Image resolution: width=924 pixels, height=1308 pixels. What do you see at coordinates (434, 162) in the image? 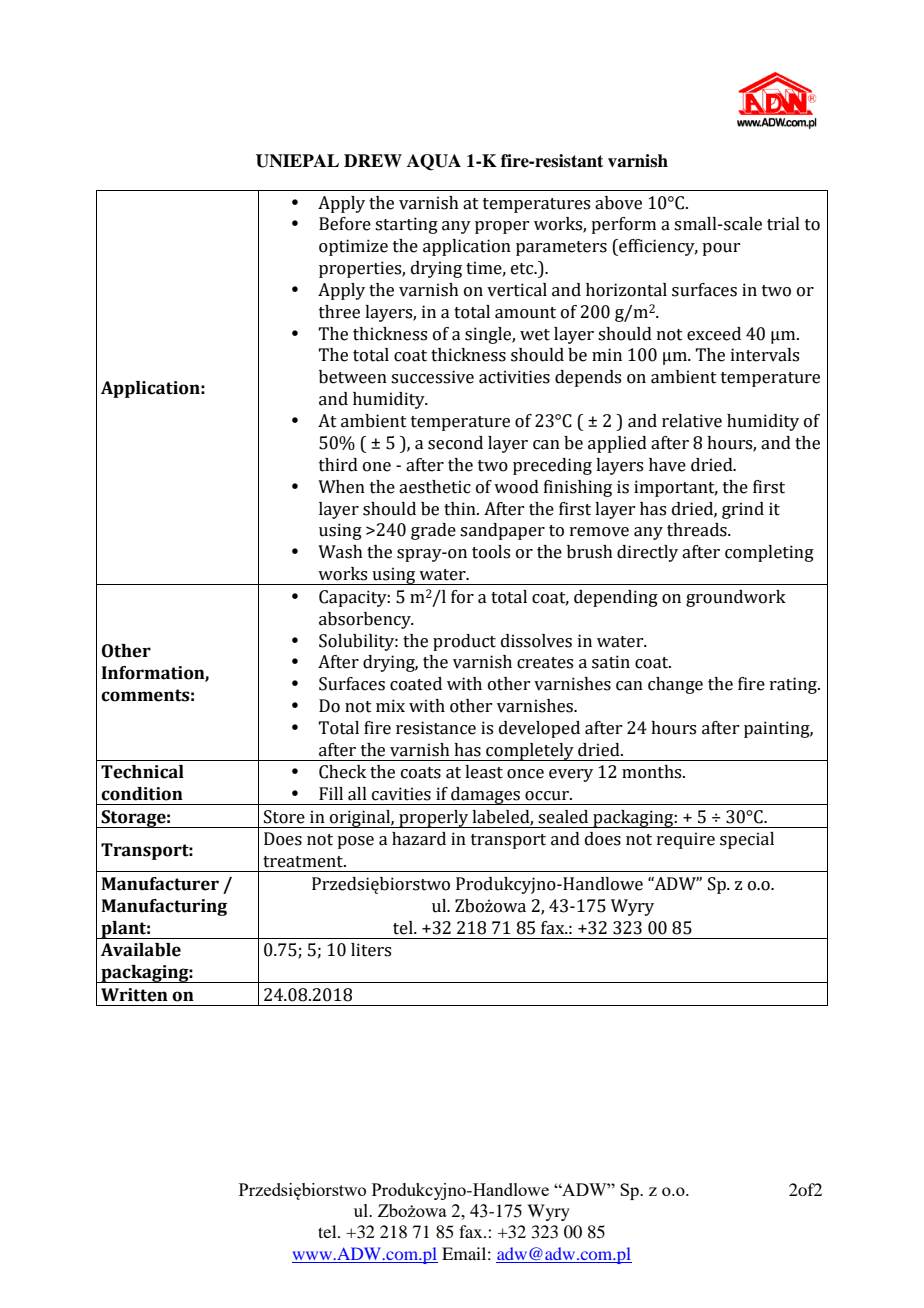
I see `AQUA` at bounding box center [434, 162].
